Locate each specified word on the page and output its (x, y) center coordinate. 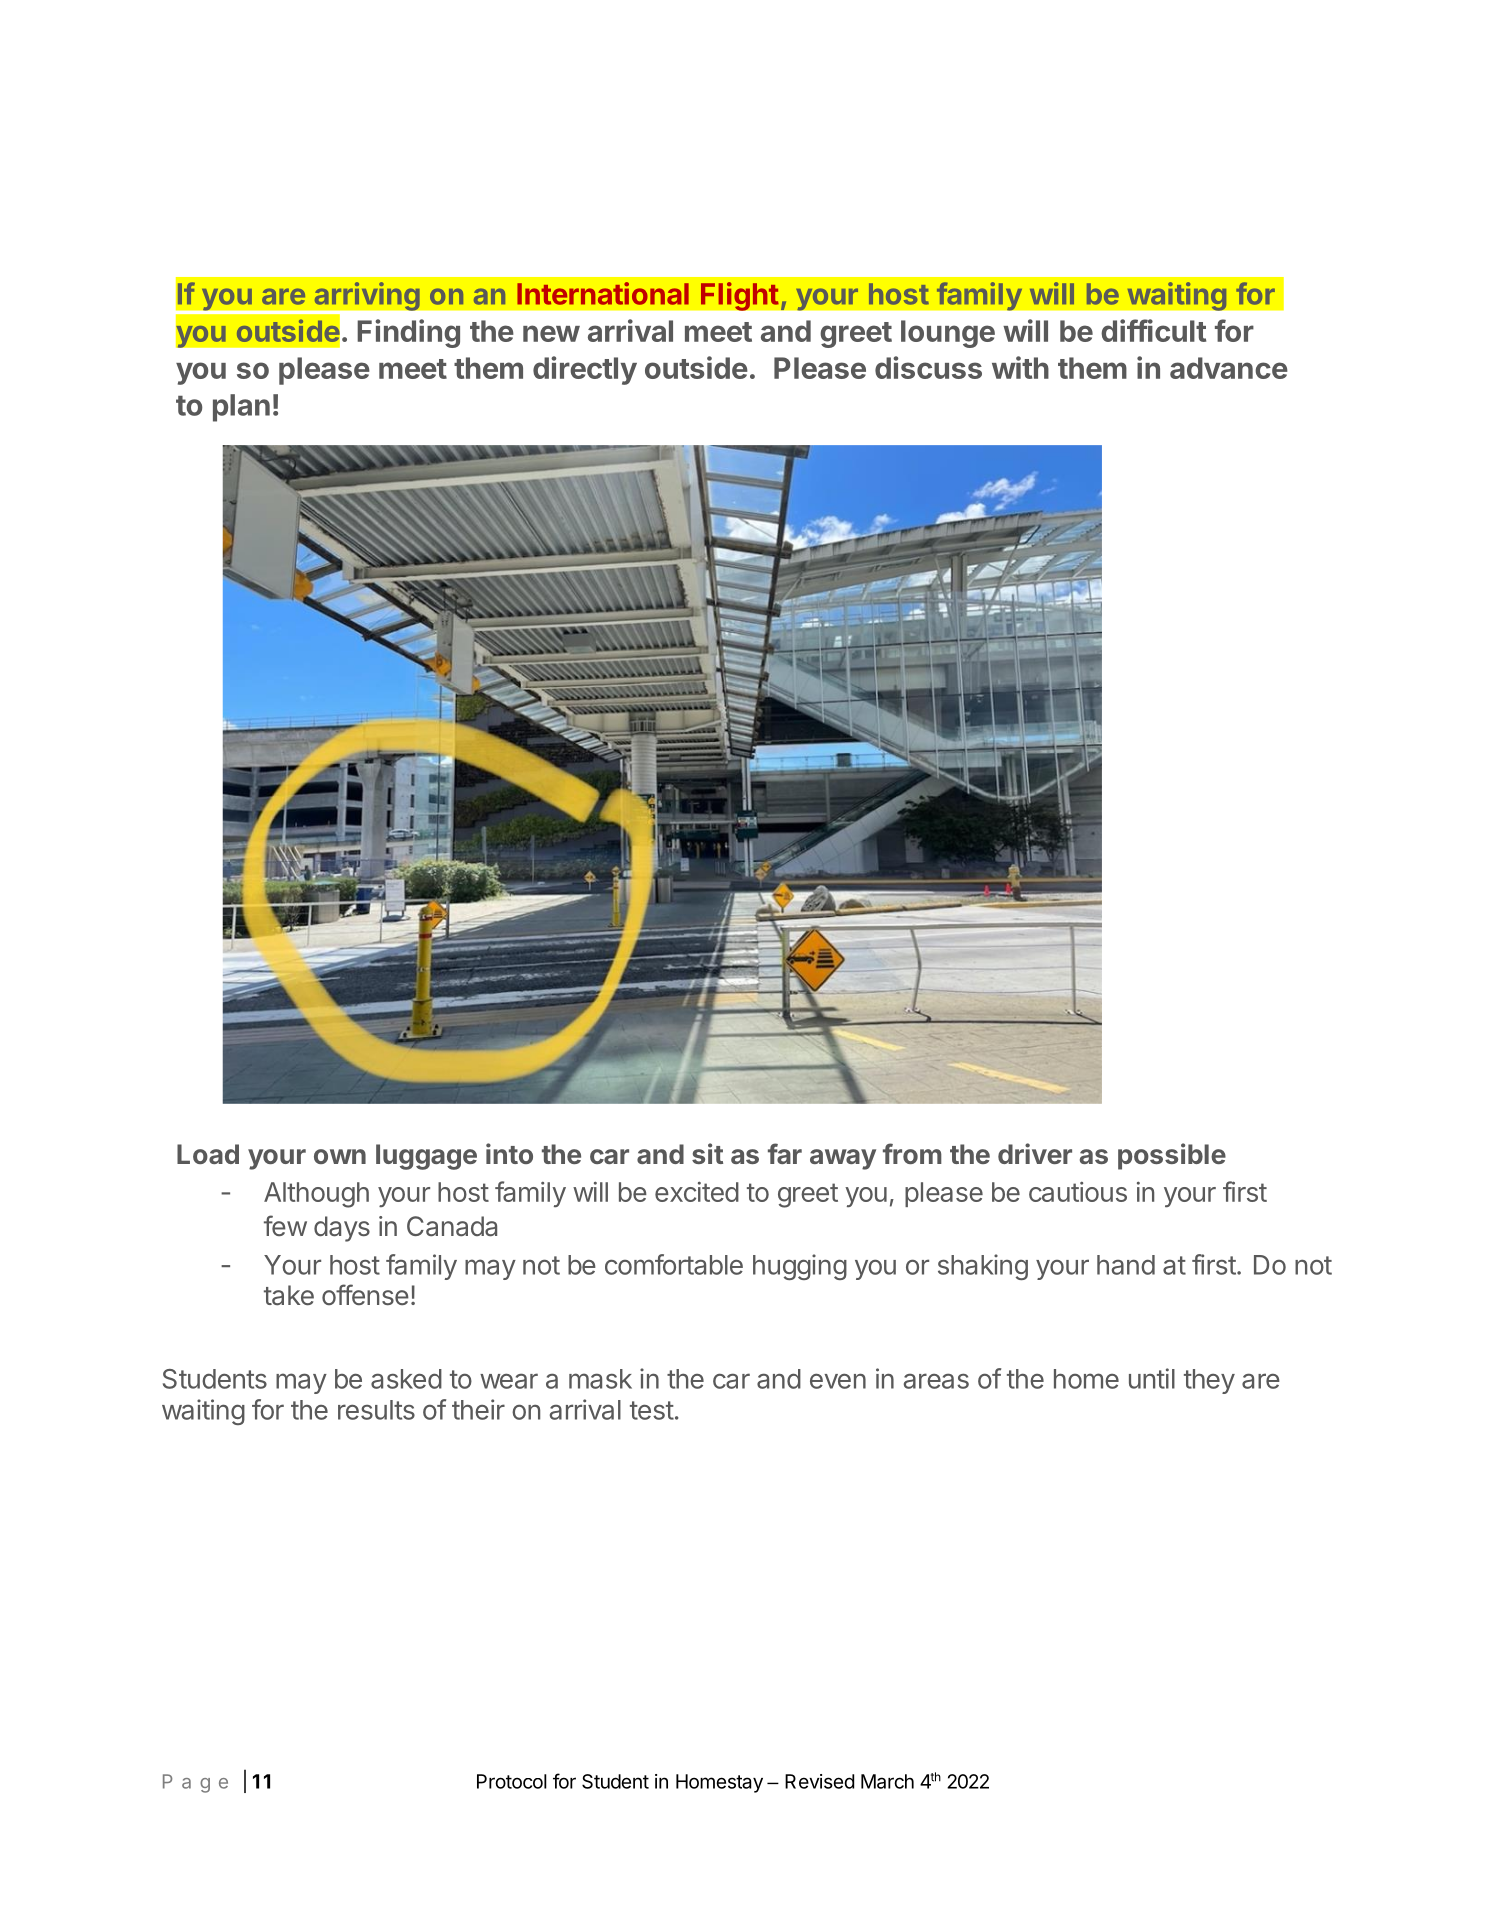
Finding (408, 333)
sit (707, 1153)
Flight (739, 296)
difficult (1153, 330)
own (340, 1156)
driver (1035, 1153)
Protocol (512, 1781)
